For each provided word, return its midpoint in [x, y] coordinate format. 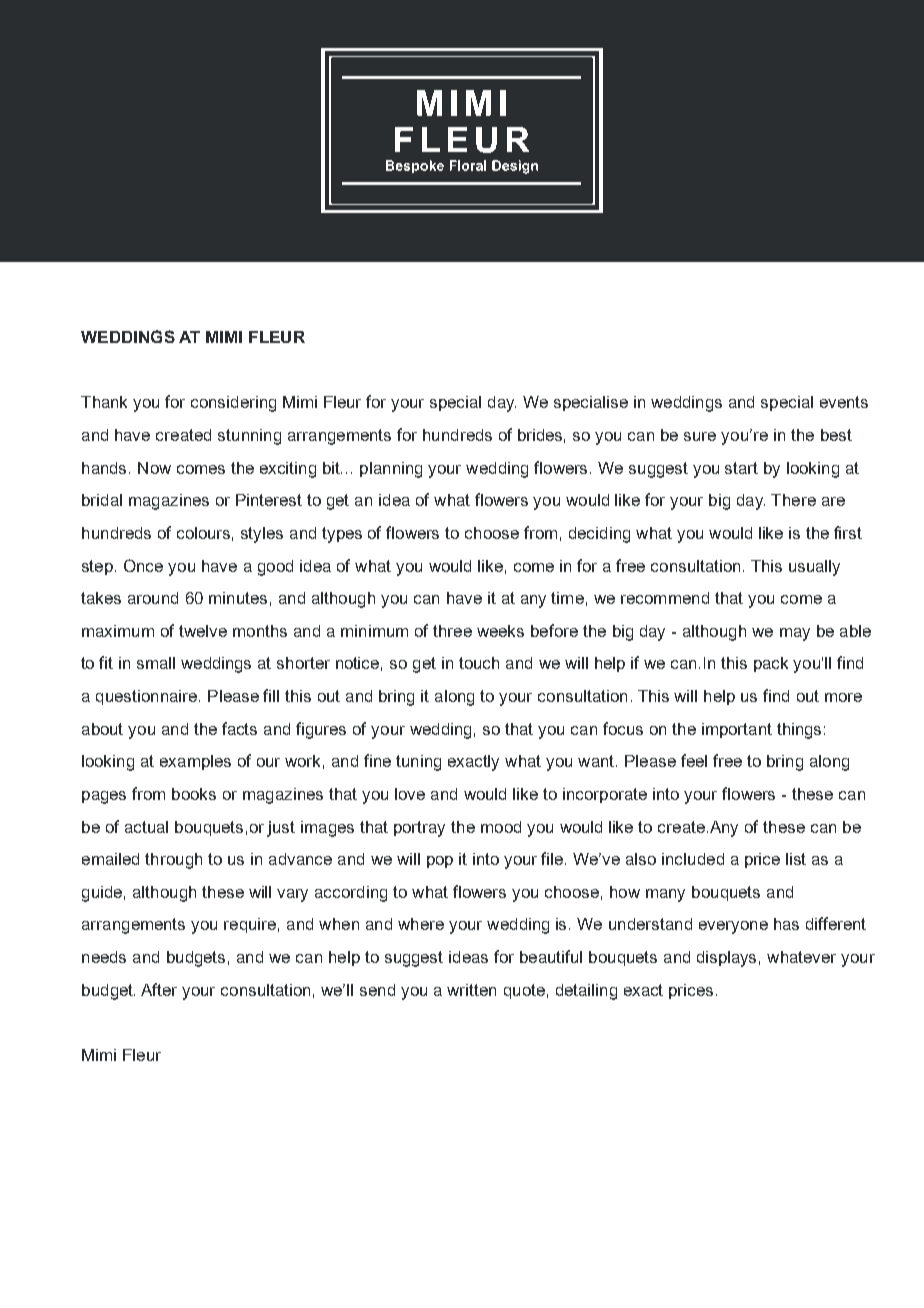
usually [814, 568]
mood [501, 827]
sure [700, 436]
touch [479, 663]
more [843, 697]
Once [143, 565]
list [796, 859]
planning [391, 470]
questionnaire [148, 697]
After [159, 989]
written [471, 990]
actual [146, 827]
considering [233, 404]
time [567, 598]
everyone [733, 927]
